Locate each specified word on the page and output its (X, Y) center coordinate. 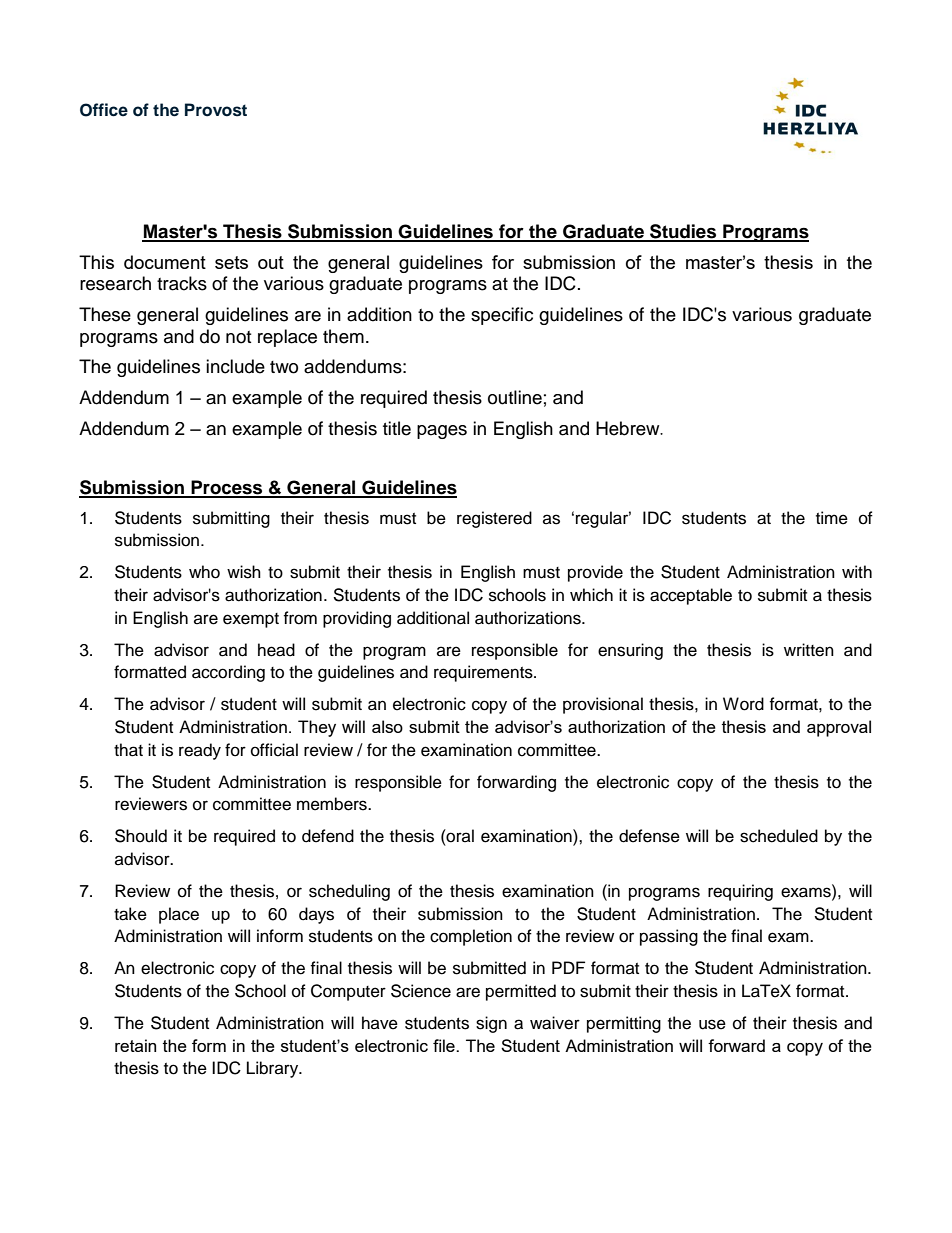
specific (502, 316)
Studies (683, 232)
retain (135, 1045)
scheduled (779, 836)
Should (141, 836)
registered (494, 519)
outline (515, 397)
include (235, 366)
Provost (216, 110)
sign (491, 1024)
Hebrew (629, 428)
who (204, 572)
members (333, 804)
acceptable (691, 596)
